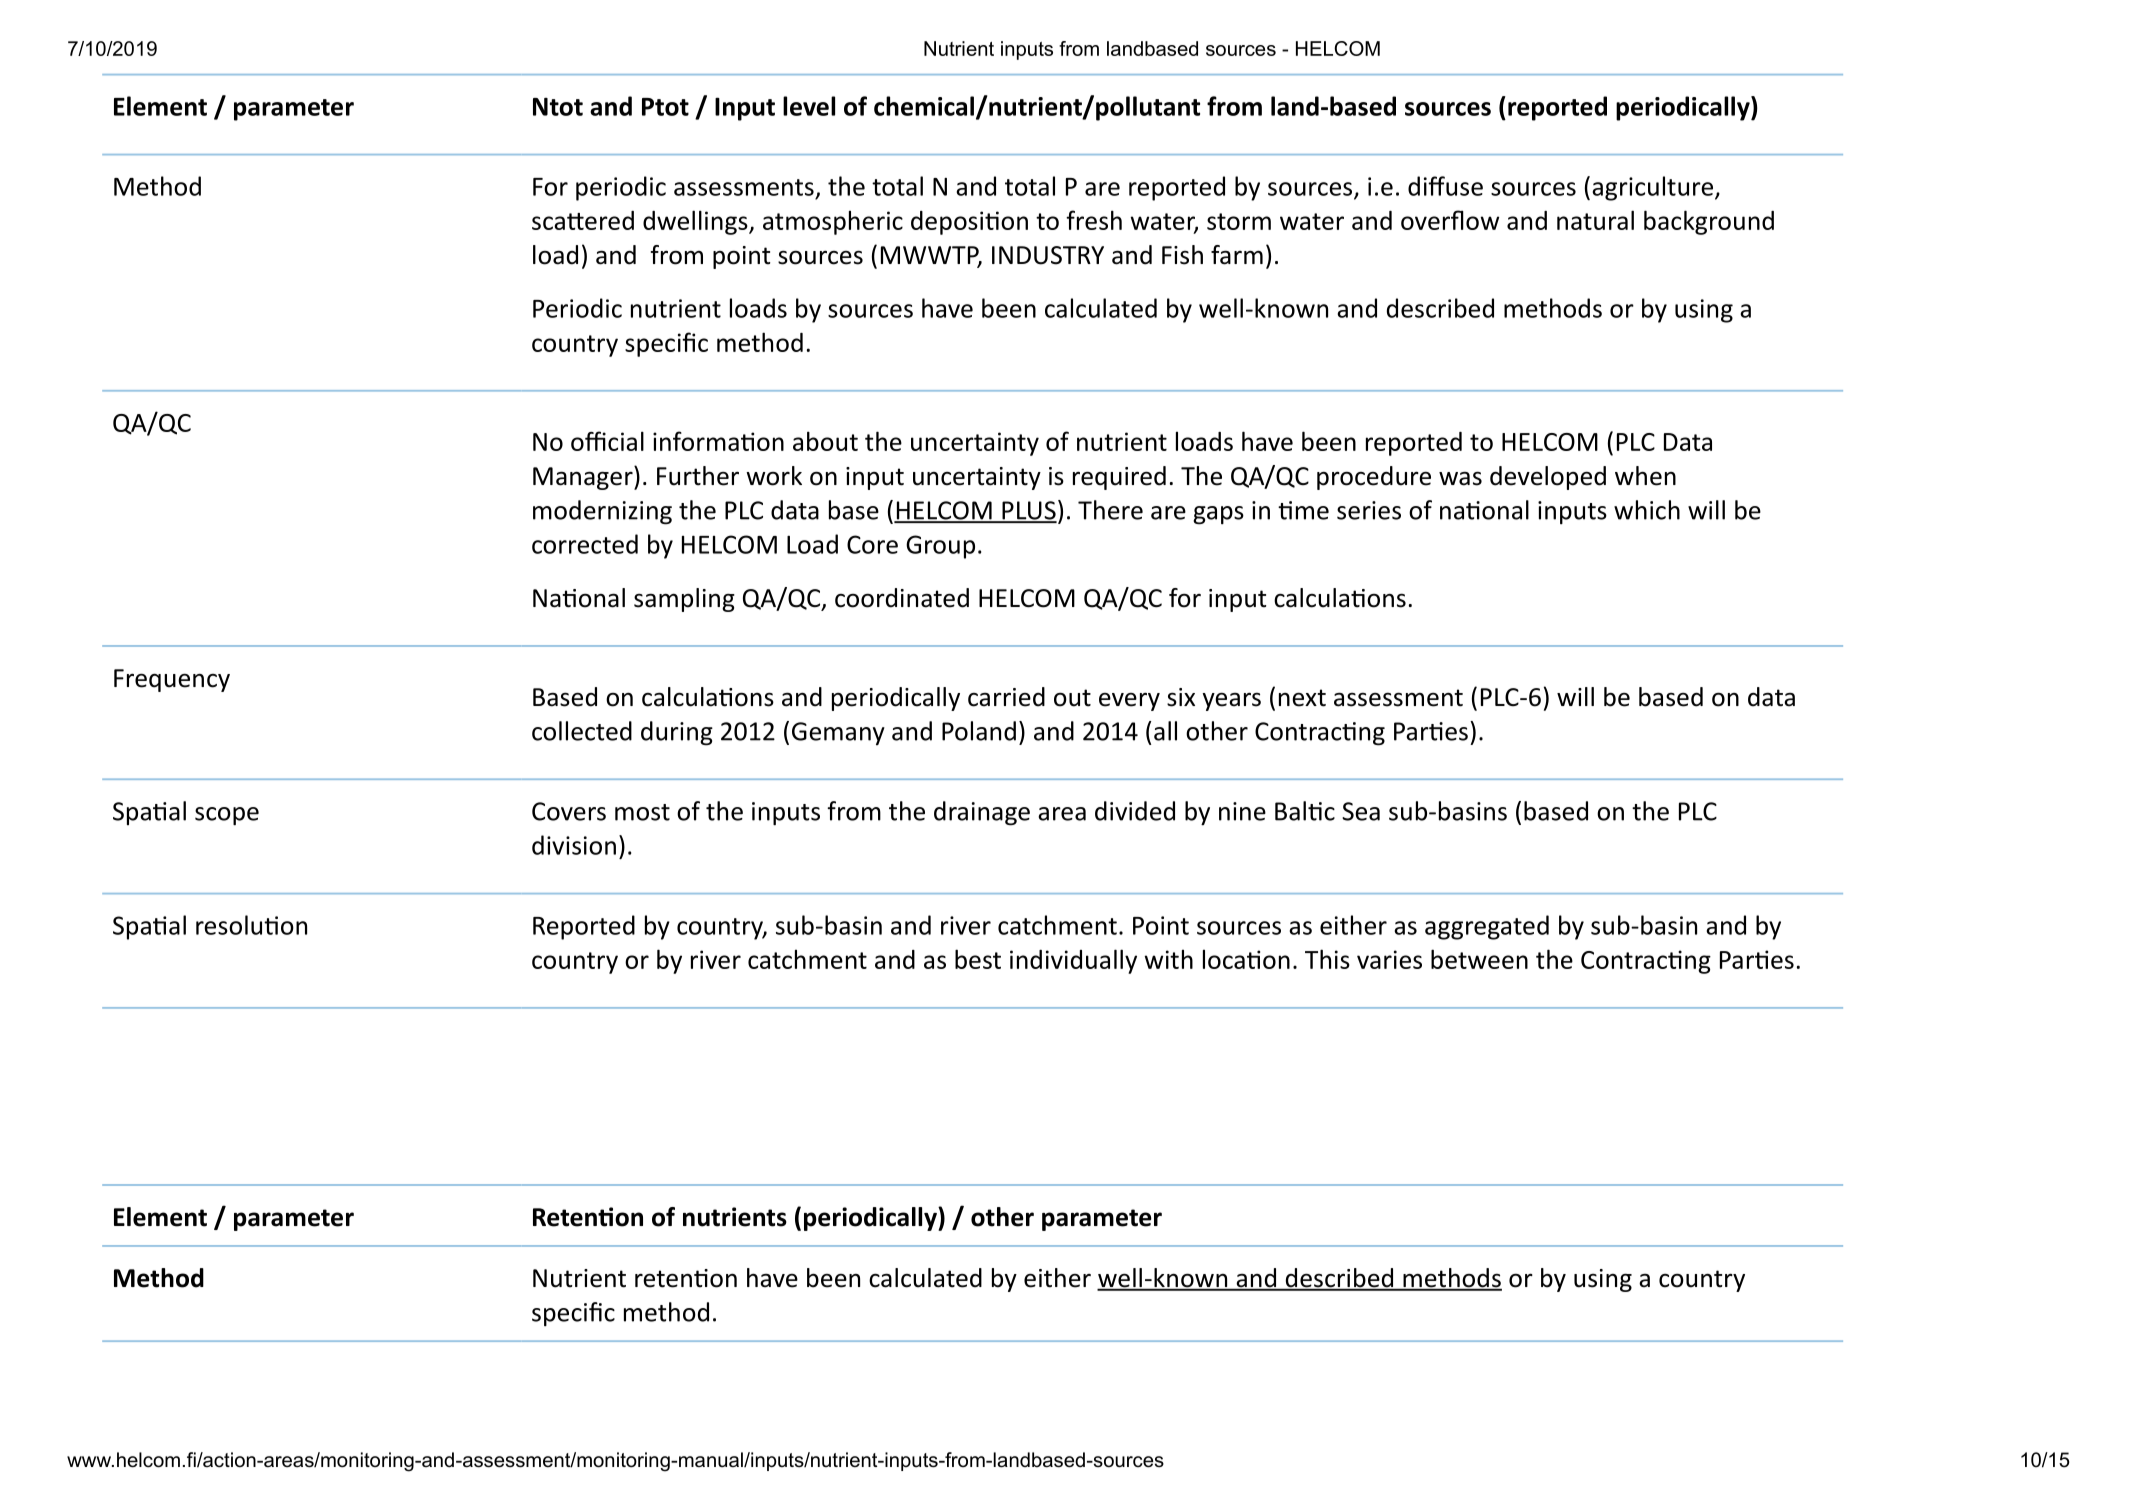 This document has width=2137, height=1510. Describe the element at coordinates (809, 106) in the document. I see `level` at that location.
